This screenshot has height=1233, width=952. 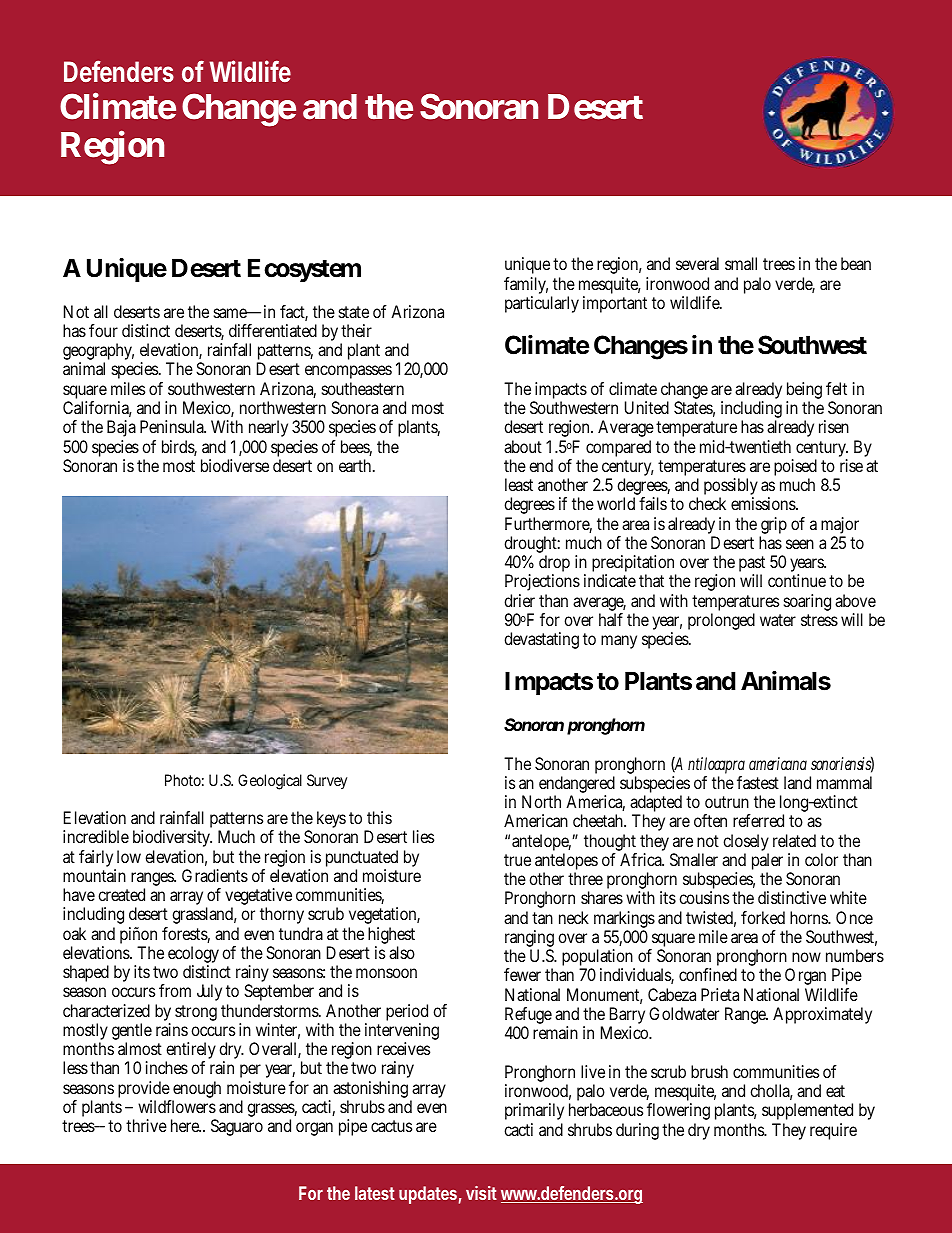 I want to click on fastest, so click(x=758, y=782).
